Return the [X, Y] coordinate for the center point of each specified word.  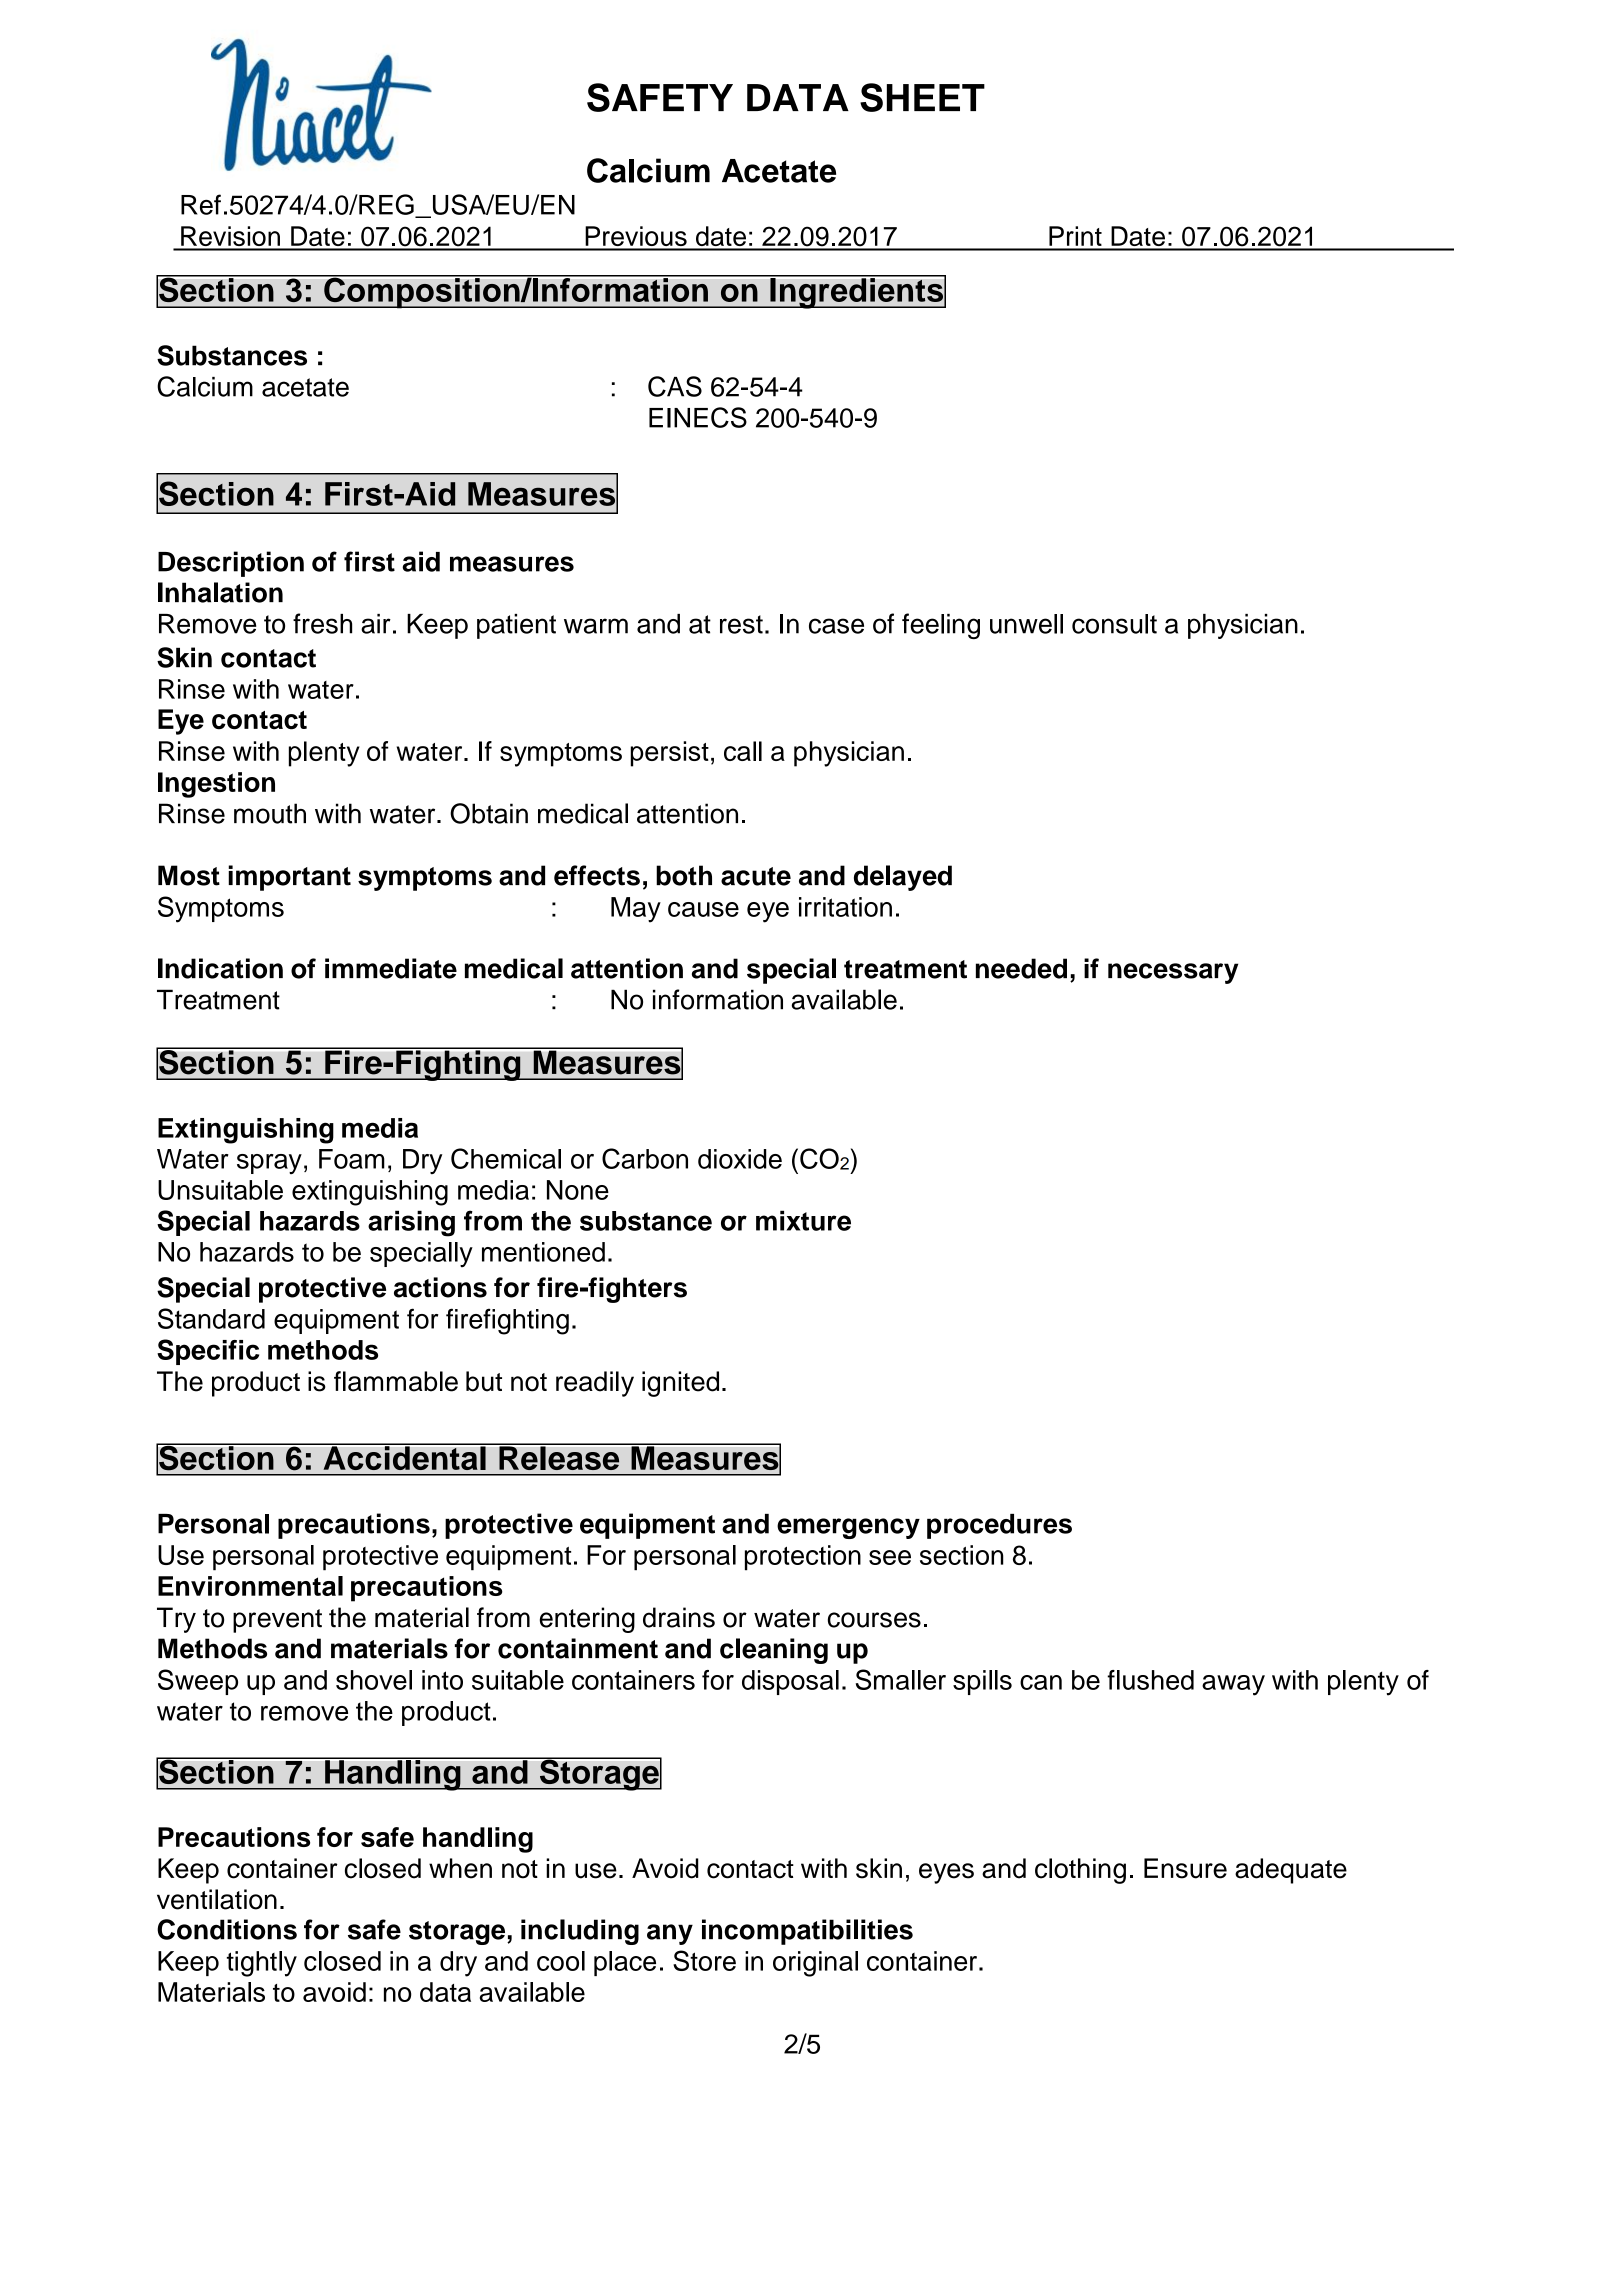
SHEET [922, 97]
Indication [220, 968]
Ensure [1185, 1868]
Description [231, 564]
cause [703, 909]
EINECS [698, 417]
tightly [262, 1964]
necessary [1173, 973]
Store [704, 1960]
